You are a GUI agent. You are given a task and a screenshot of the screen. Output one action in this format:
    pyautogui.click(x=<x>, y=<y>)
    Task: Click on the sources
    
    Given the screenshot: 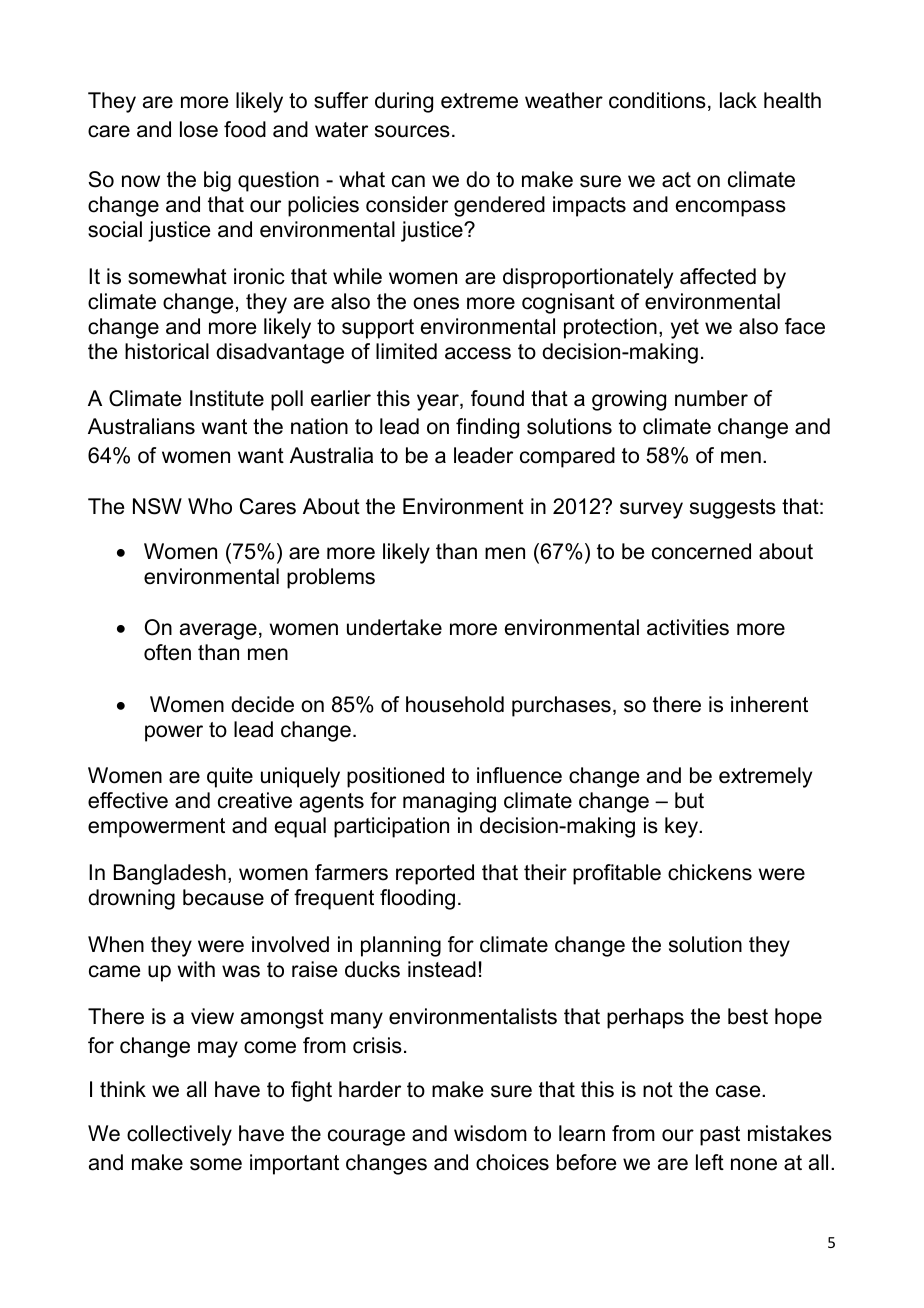 What is the action you would take?
    pyautogui.click(x=412, y=131)
